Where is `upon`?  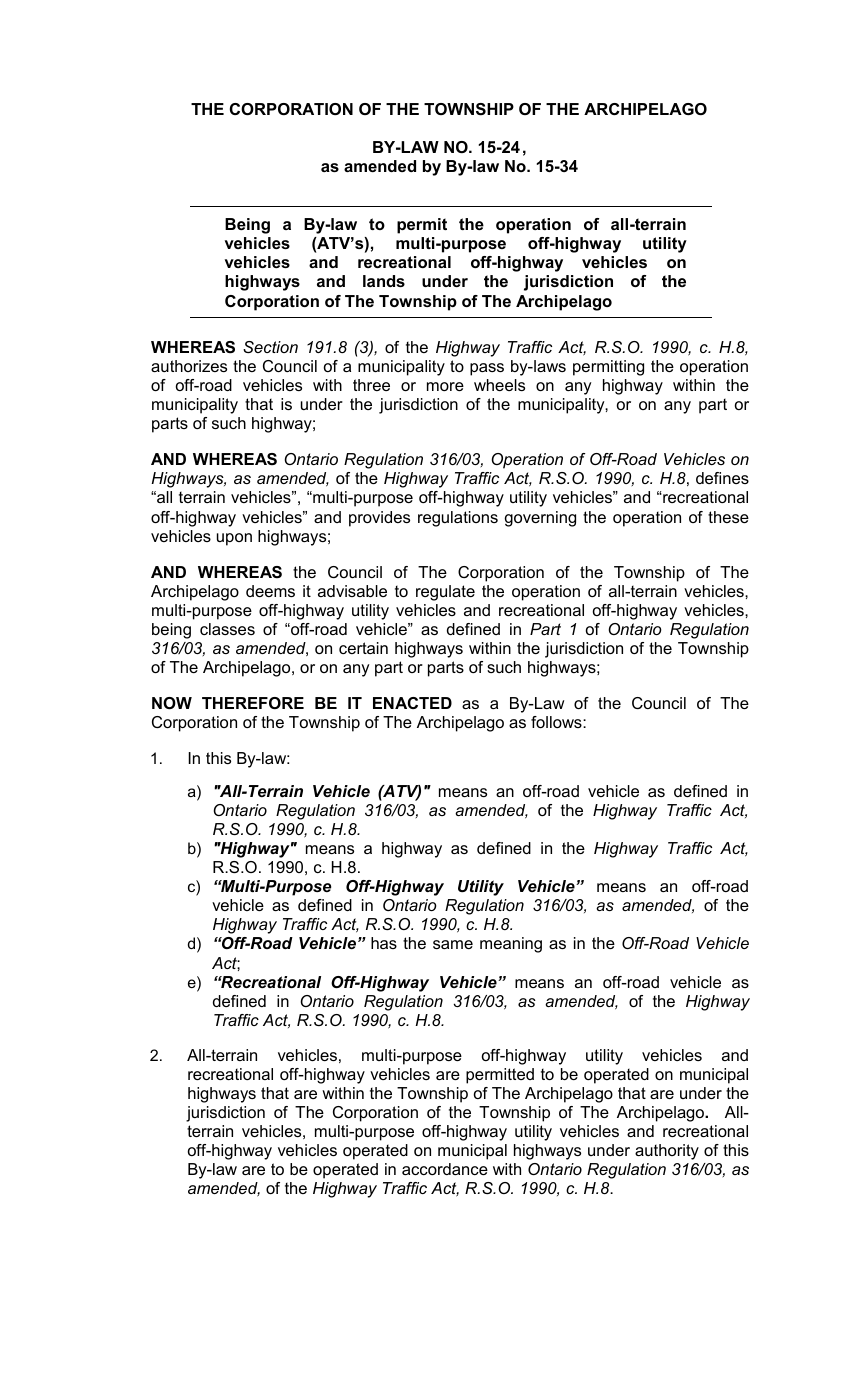 upon is located at coordinates (234, 539).
